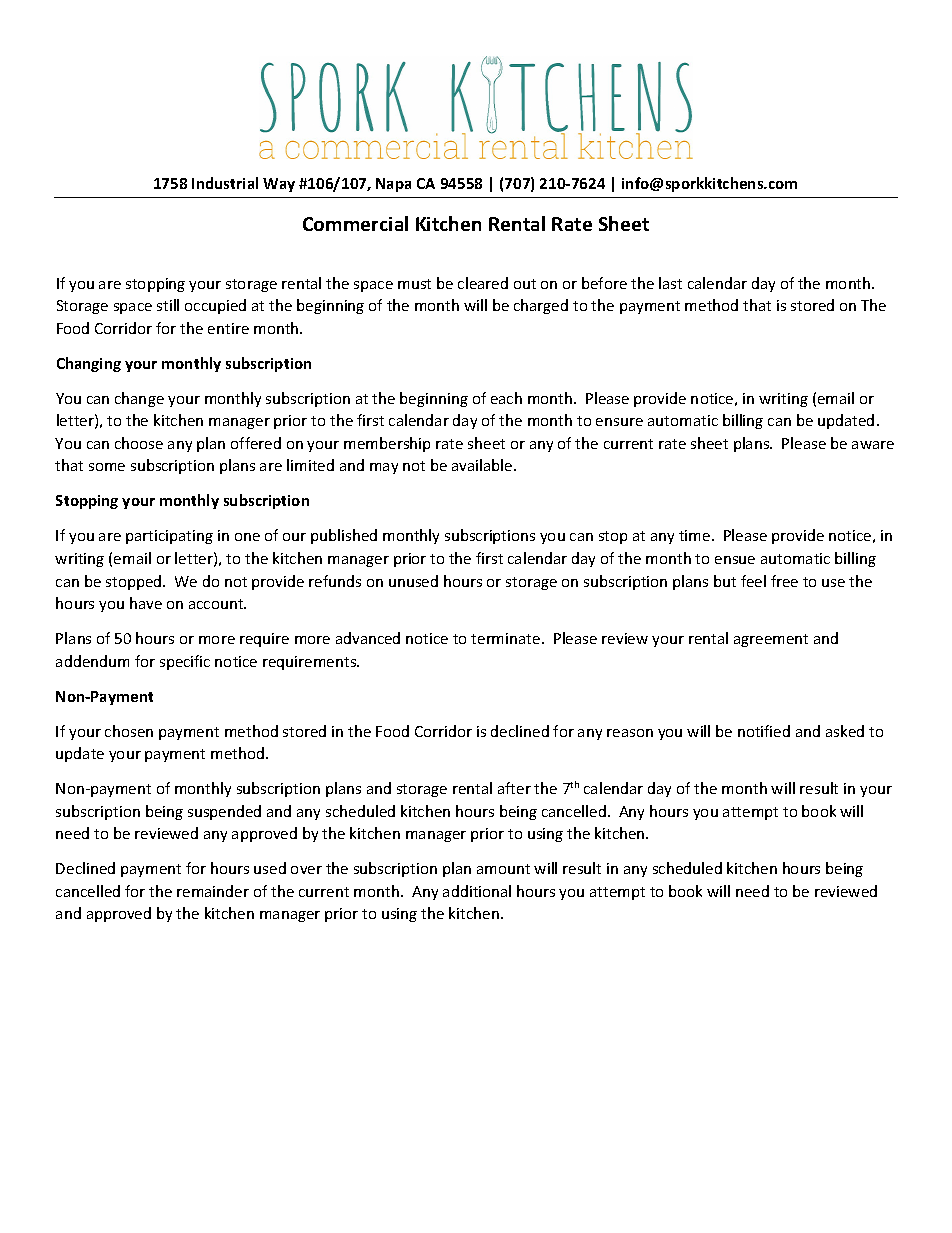  What do you see at coordinates (213, 891) in the screenshot?
I see `remainder` at bounding box center [213, 891].
